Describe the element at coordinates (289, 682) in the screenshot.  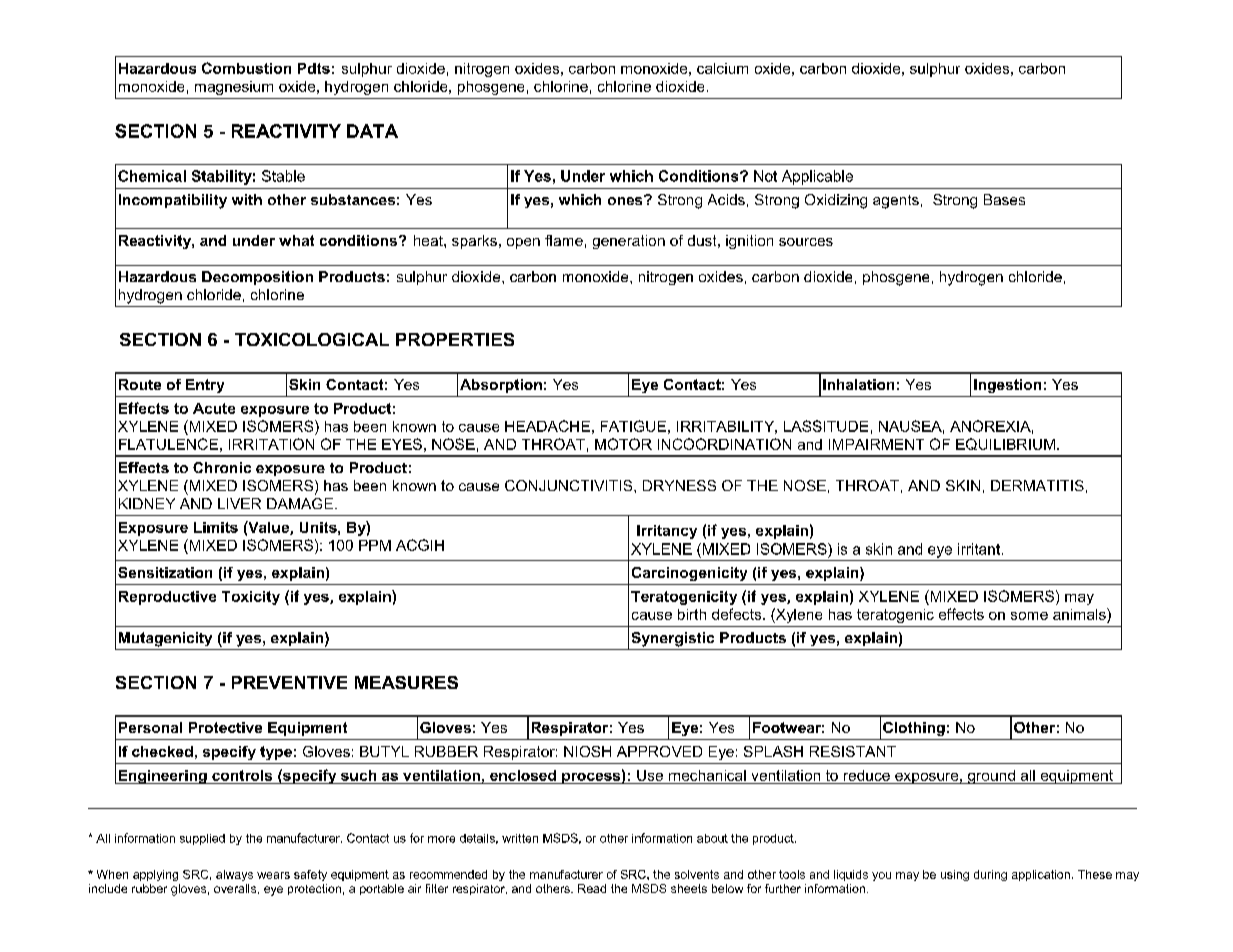
I see `PREVENTIVE` at that location.
